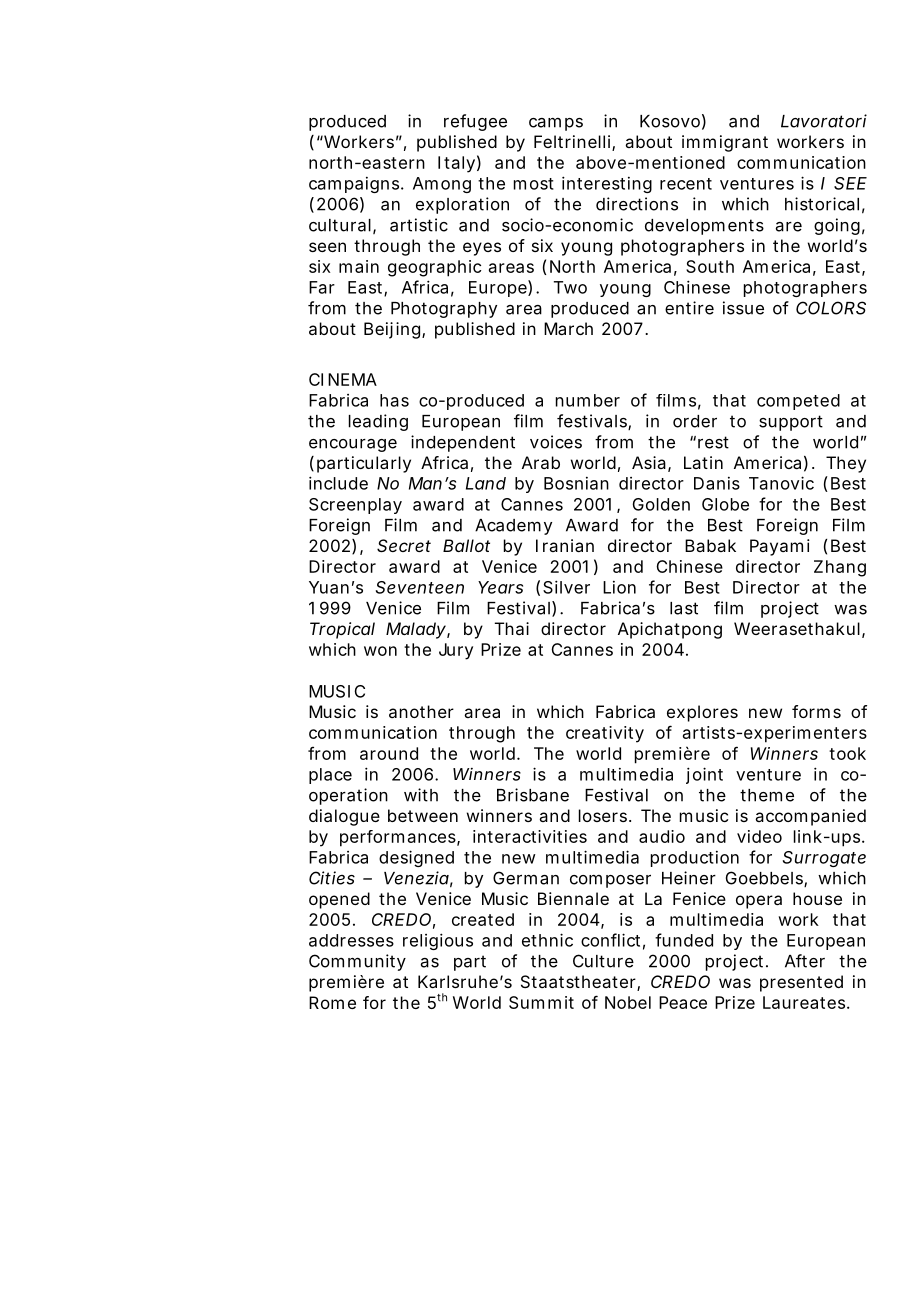 The height and width of the page is (1308, 924). I want to click on Community, so click(357, 962).
